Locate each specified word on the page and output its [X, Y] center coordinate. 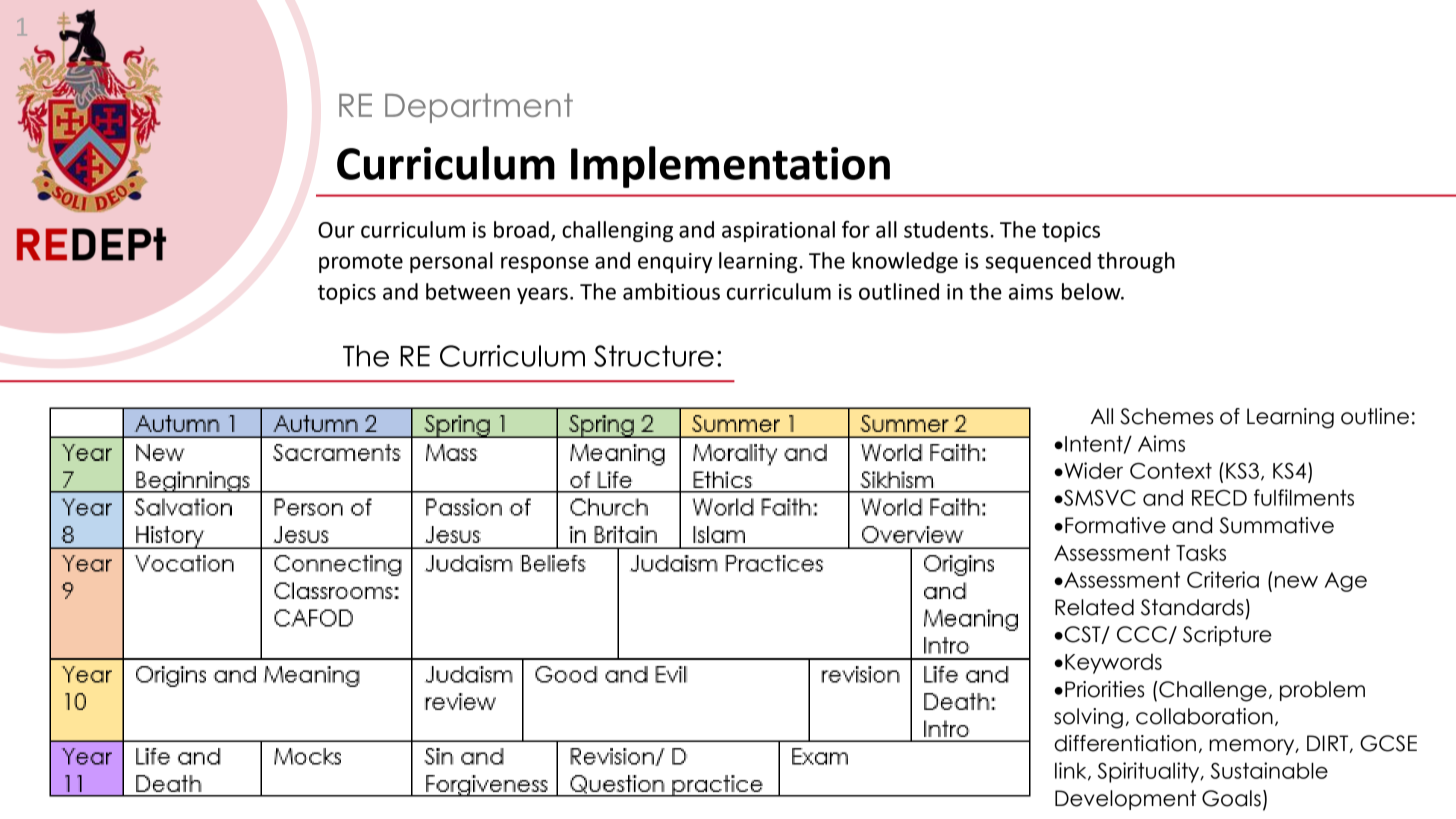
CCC [1142, 634]
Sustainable [1269, 770]
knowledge [905, 262]
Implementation [730, 167]
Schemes [1166, 416]
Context [1171, 470]
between [468, 291]
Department [479, 108]
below [1092, 291]
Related [1094, 607]
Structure [654, 356]
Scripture [1227, 636]
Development [1125, 800]
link [1072, 771]
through [1136, 262]
